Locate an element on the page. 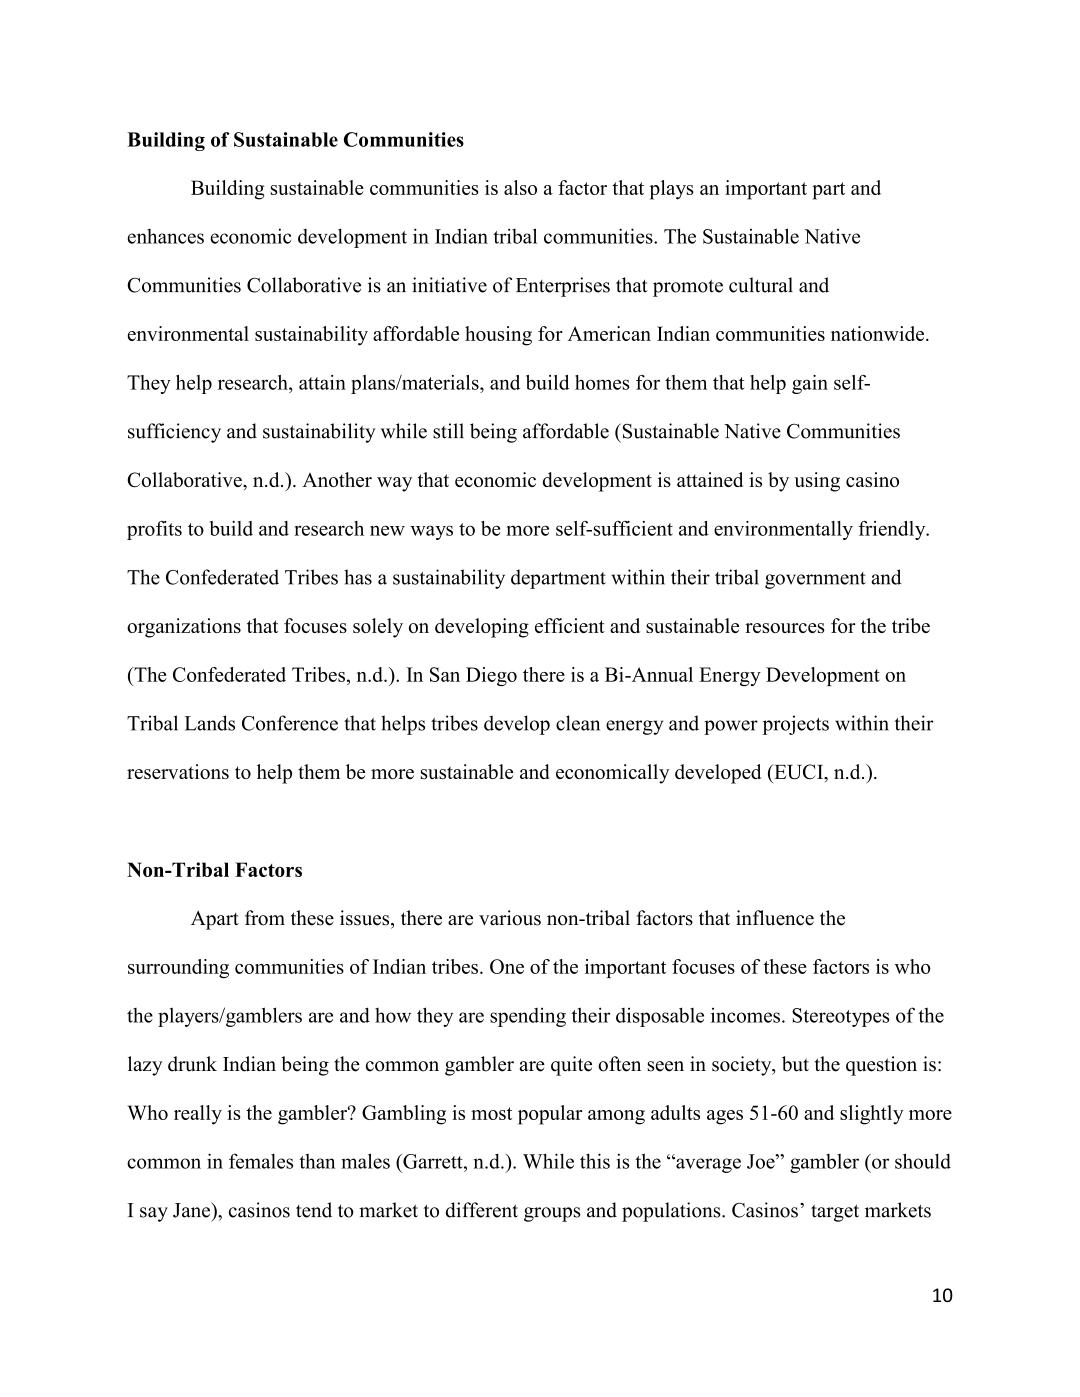  influence is located at coordinates (775, 918).
